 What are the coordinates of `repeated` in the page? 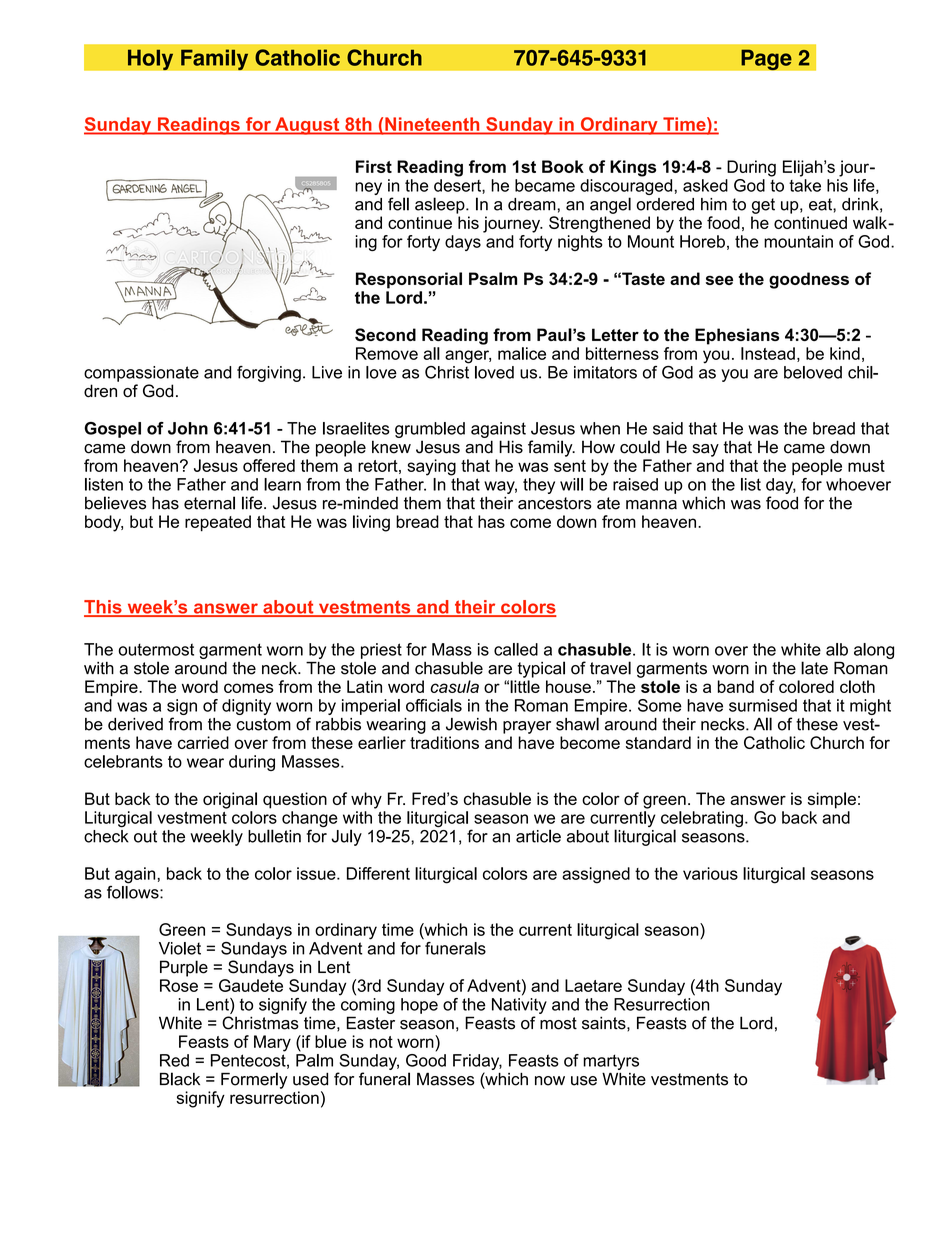 It's located at (218, 523).
